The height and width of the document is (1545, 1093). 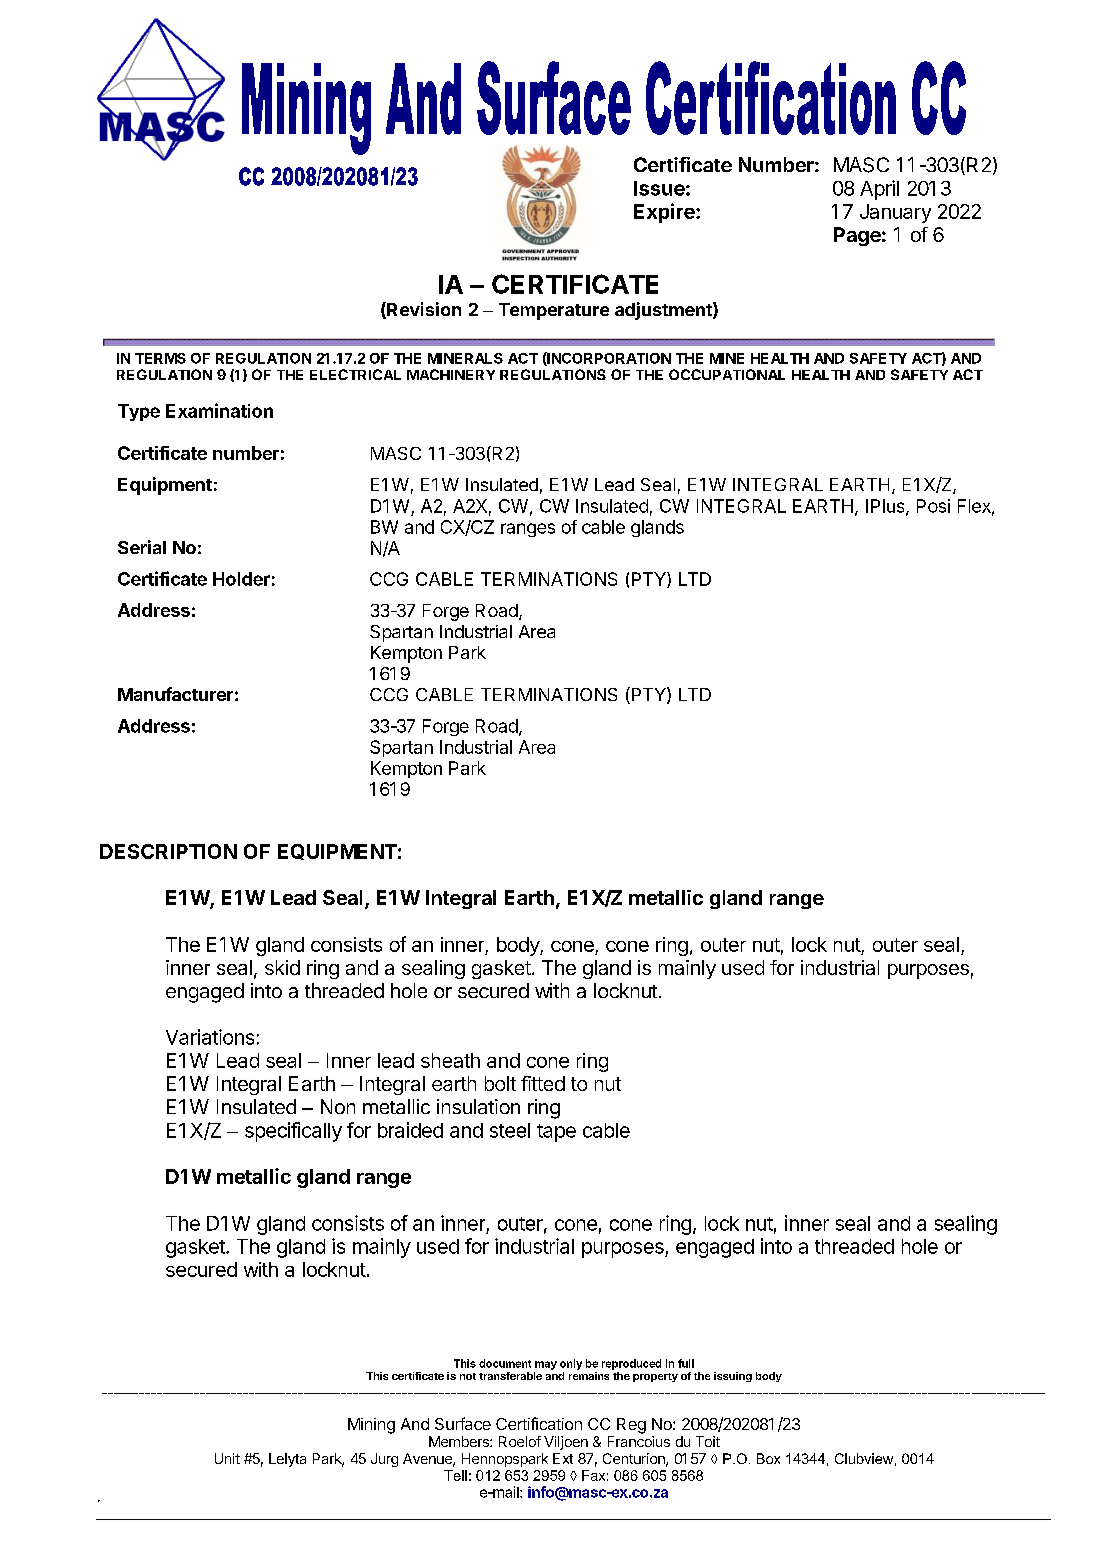 What do you see at coordinates (293, 1132) in the document?
I see `specifically` at bounding box center [293, 1132].
